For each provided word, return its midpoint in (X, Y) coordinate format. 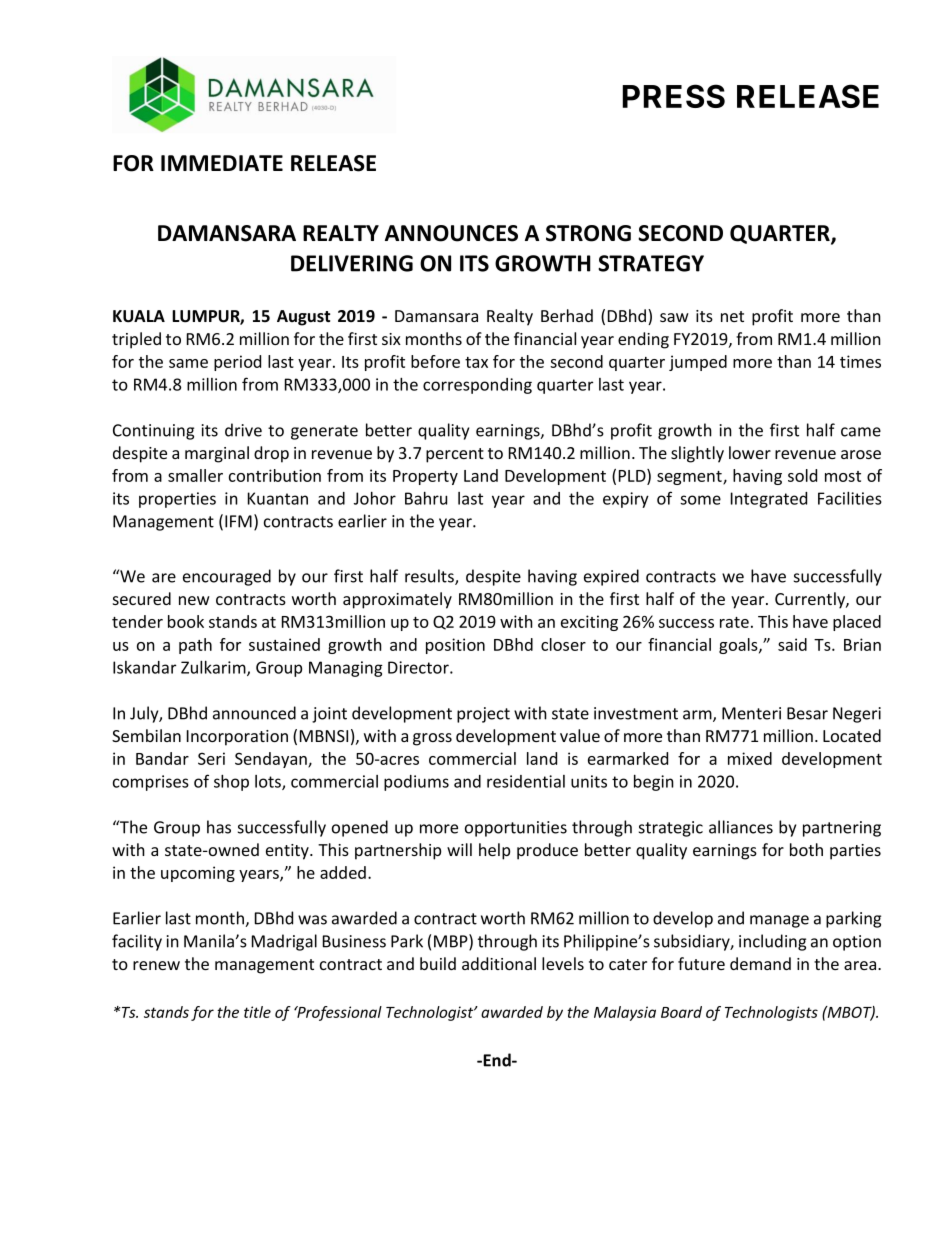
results (430, 577)
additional (499, 963)
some (700, 500)
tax (476, 362)
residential (526, 781)
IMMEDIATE (222, 163)
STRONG (588, 233)
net (732, 316)
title (257, 1012)
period (237, 363)
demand (760, 963)
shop (231, 782)
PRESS (673, 96)
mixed (750, 758)
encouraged (227, 577)
